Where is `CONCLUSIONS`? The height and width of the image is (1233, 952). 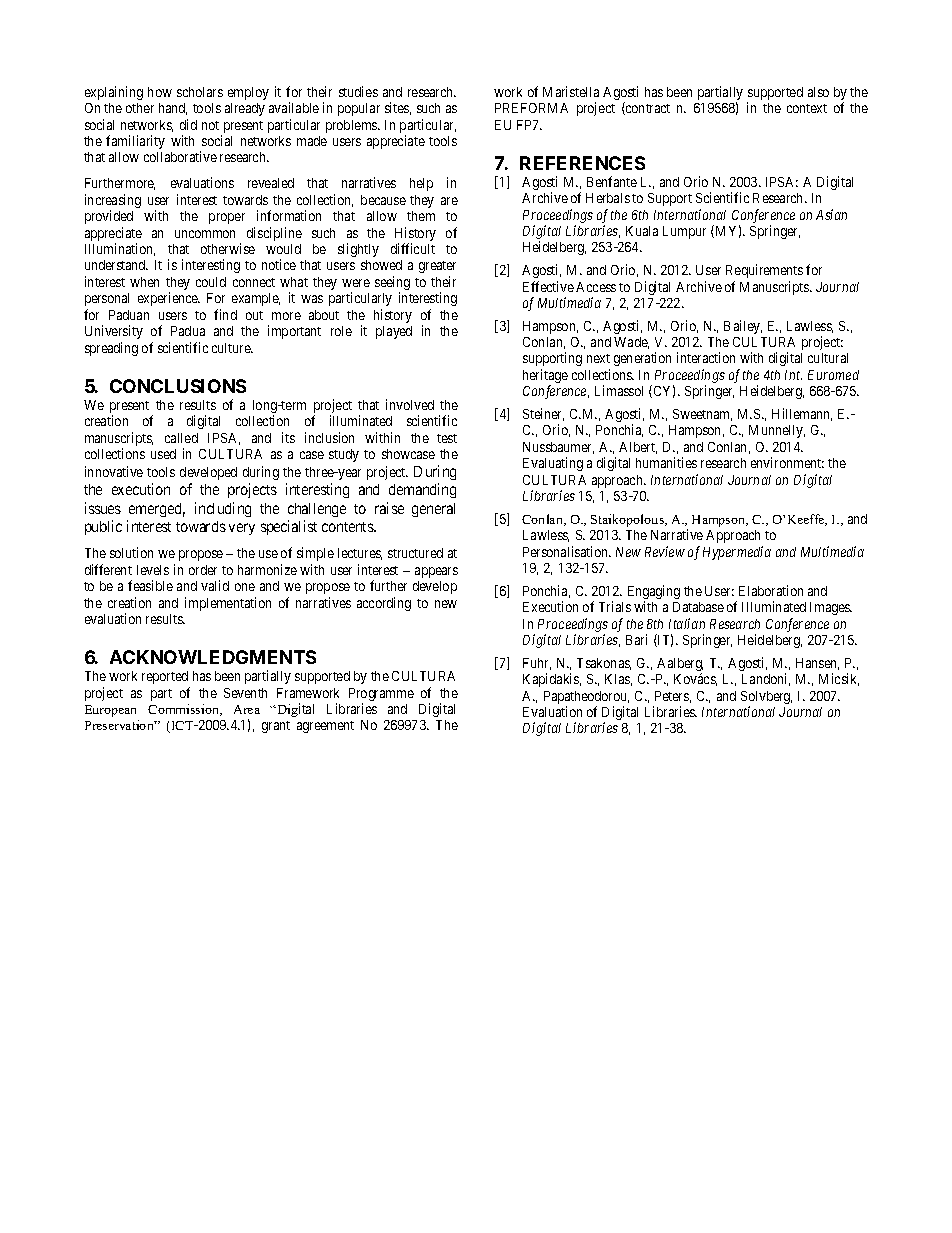
CONCLUSIONS is located at coordinates (178, 386).
